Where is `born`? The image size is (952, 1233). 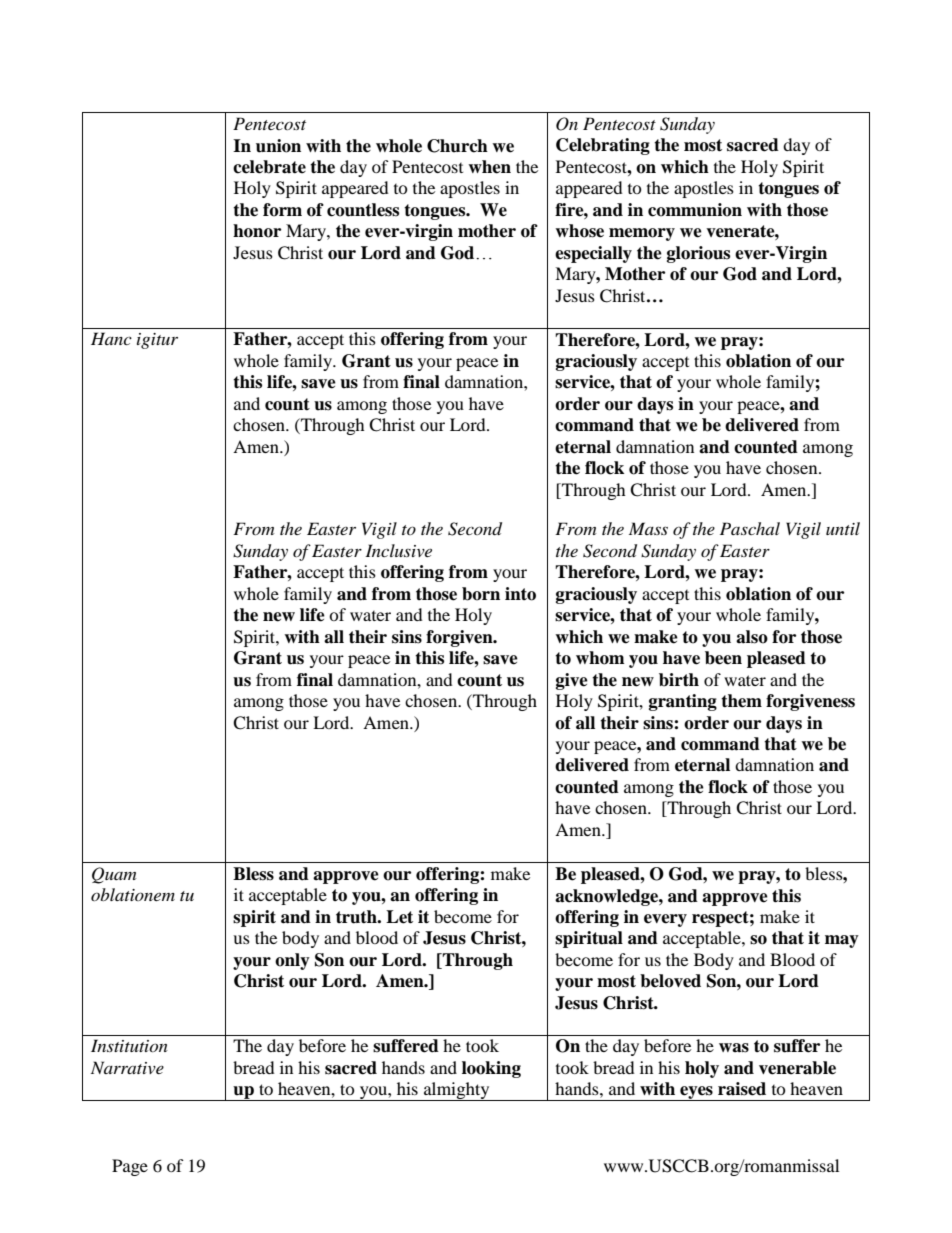
born is located at coordinates (481, 594).
